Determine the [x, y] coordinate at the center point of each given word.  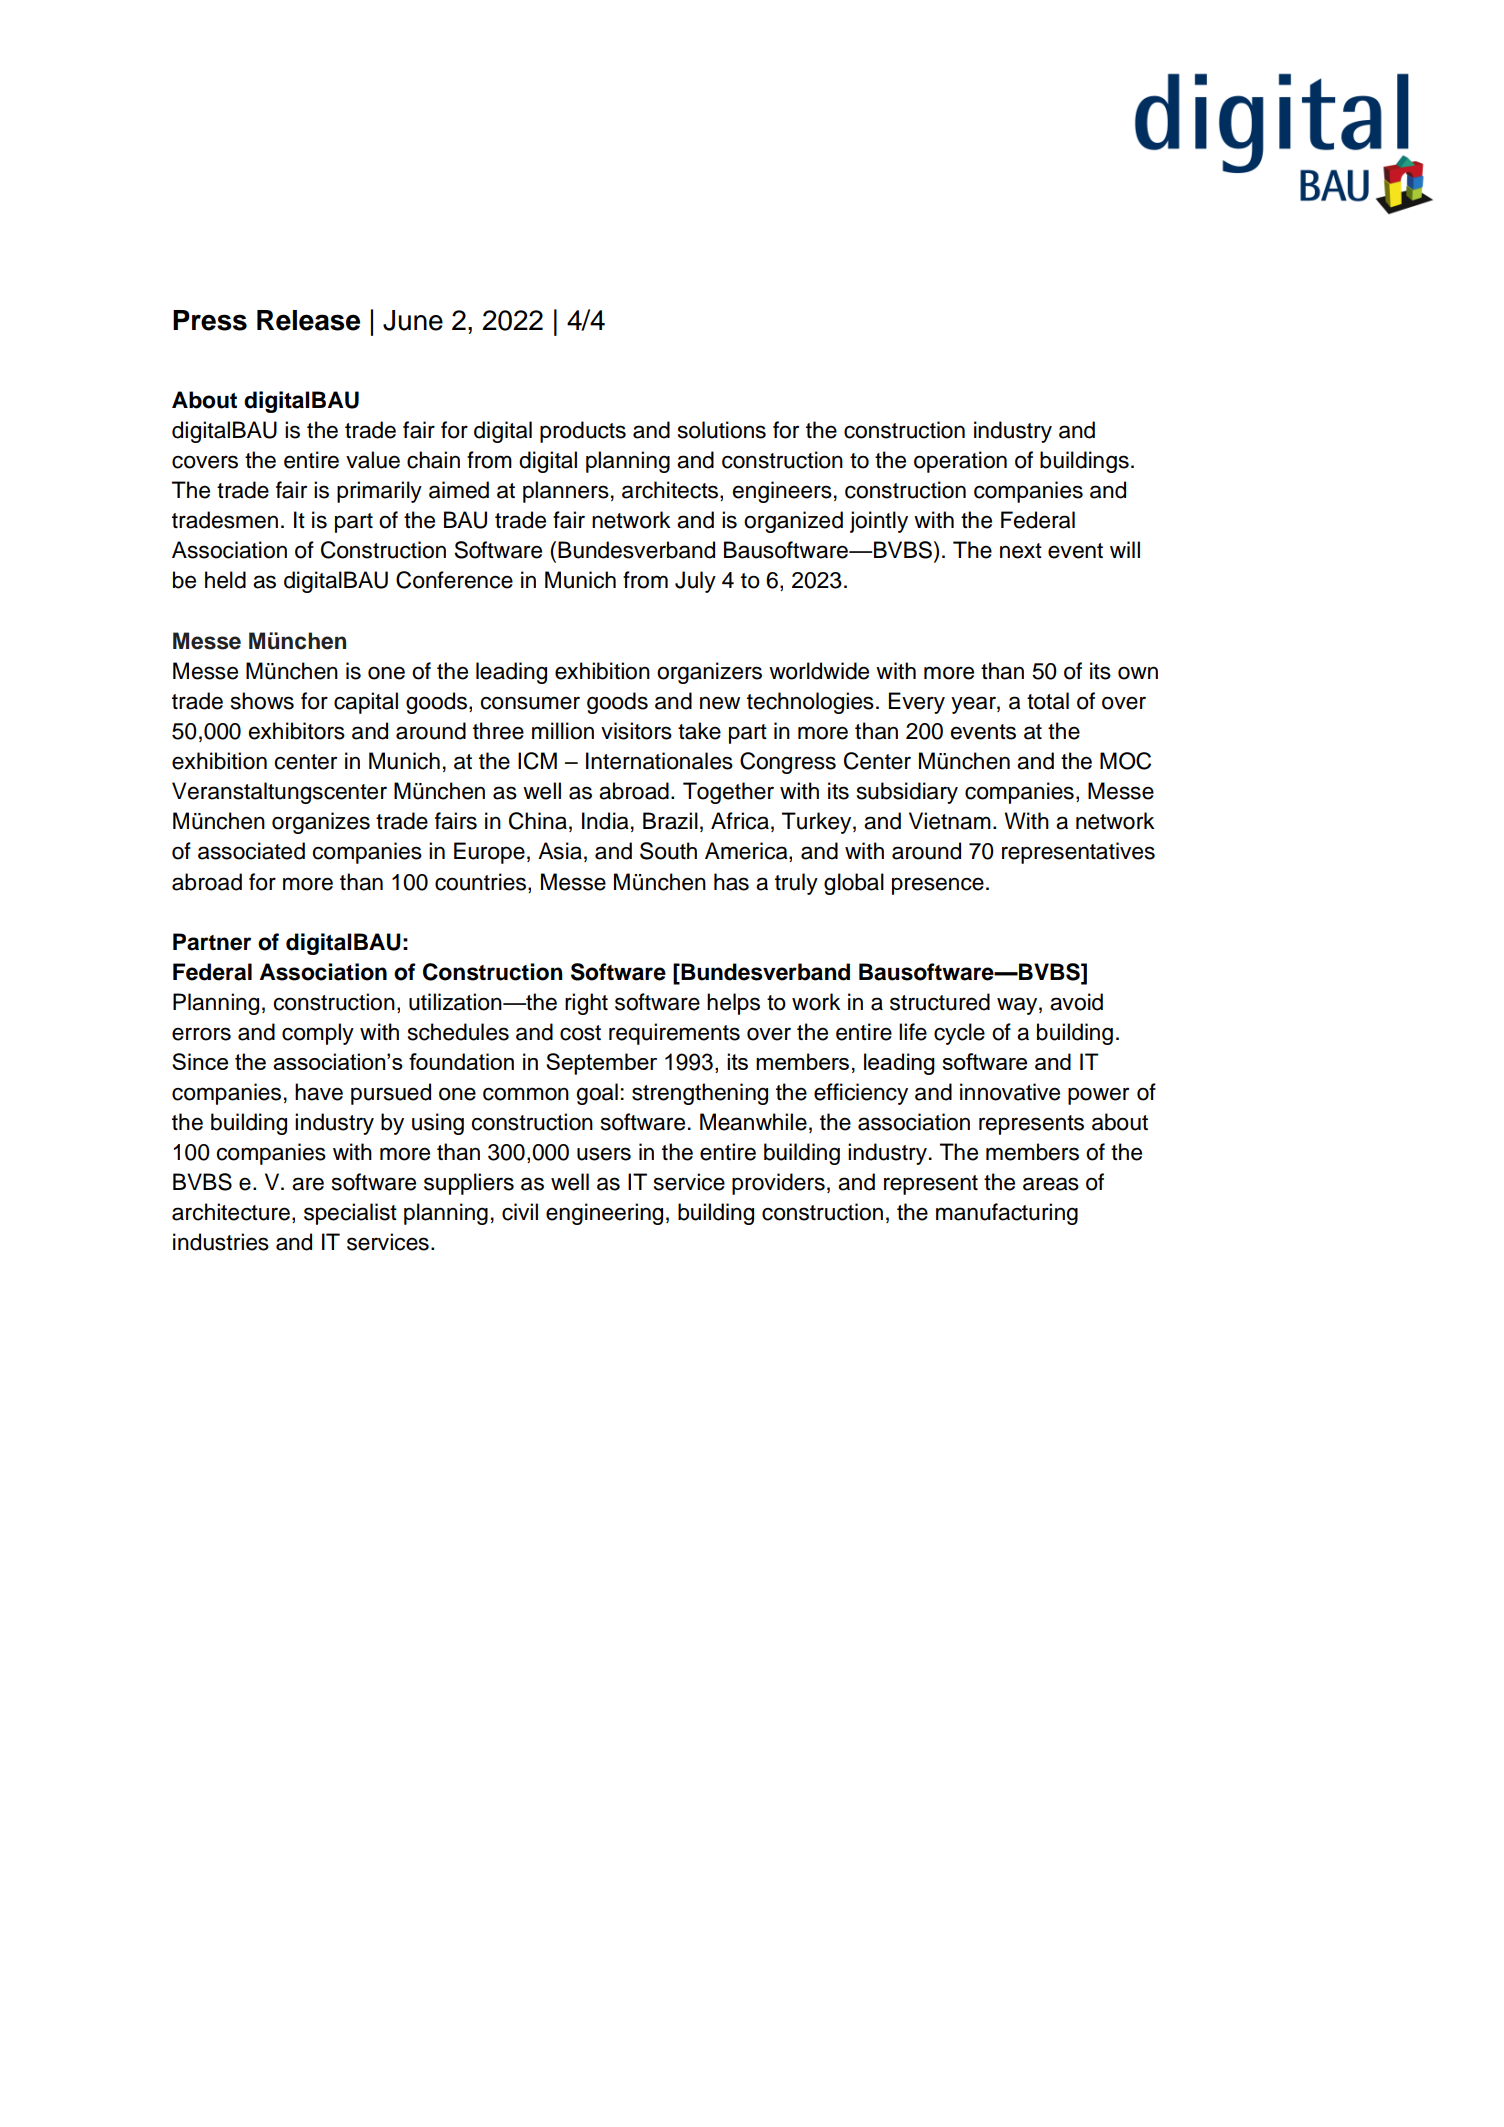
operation [960, 462]
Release [308, 320]
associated [251, 851]
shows [262, 701]
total [1048, 701]
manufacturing [1007, 1214]
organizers [709, 673]
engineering [604, 1214]
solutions [722, 430]
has [731, 882]
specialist [350, 1214]
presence [938, 886]
